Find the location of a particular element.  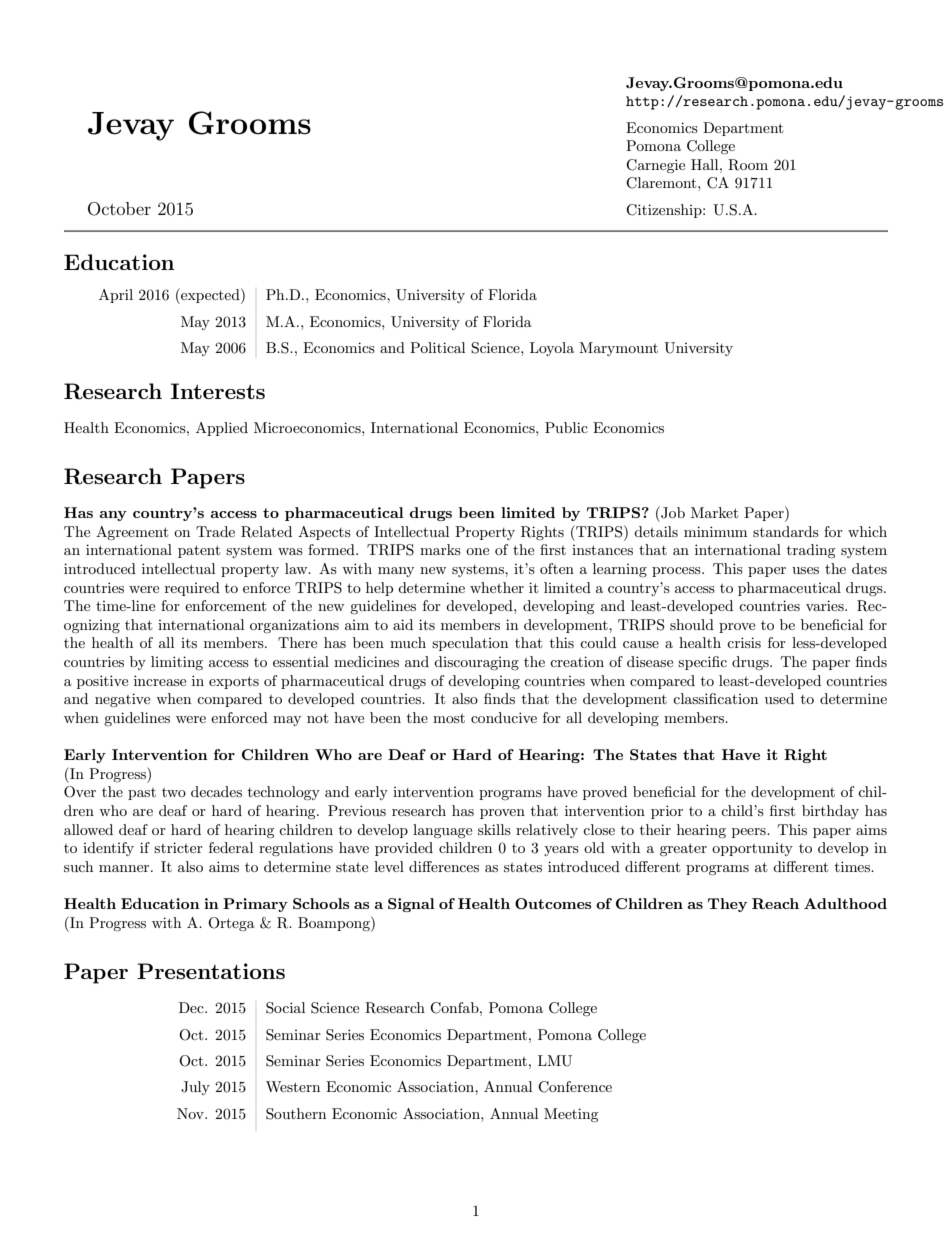

Conference is located at coordinates (575, 1087).
